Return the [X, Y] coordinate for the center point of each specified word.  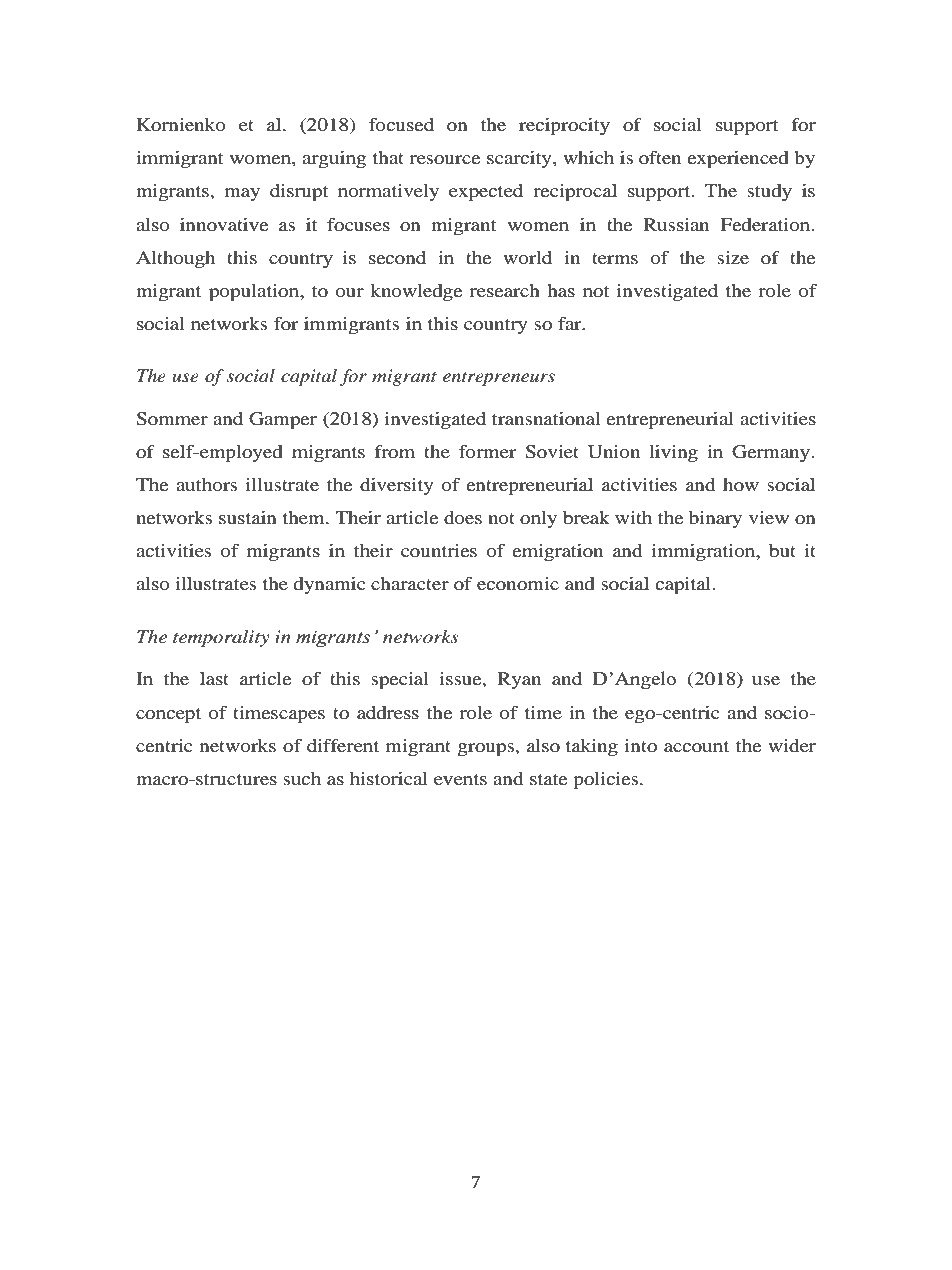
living [673, 453]
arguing [334, 159]
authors [206, 484]
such [302, 778]
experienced [738, 160]
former [487, 451]
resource [445, 159]
